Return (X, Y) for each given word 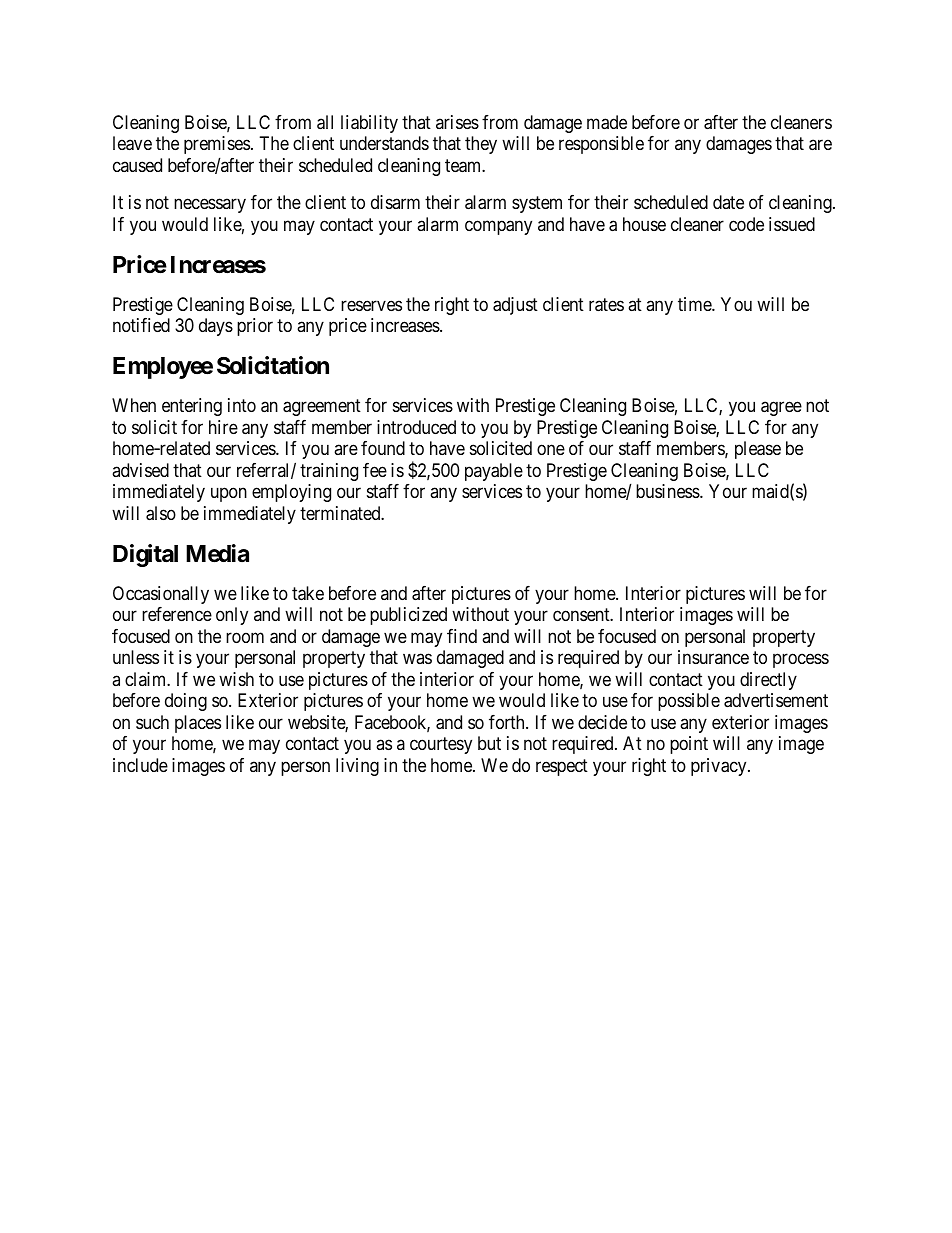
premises (217, 145)
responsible (601, 145)
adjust (515, 306)
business (668, 491)
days (216, 327)
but (489, 743)
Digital (145, 555)
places (198, 724)
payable (494, 472)
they (481, 145)
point (689, 745)
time (695, 304)
